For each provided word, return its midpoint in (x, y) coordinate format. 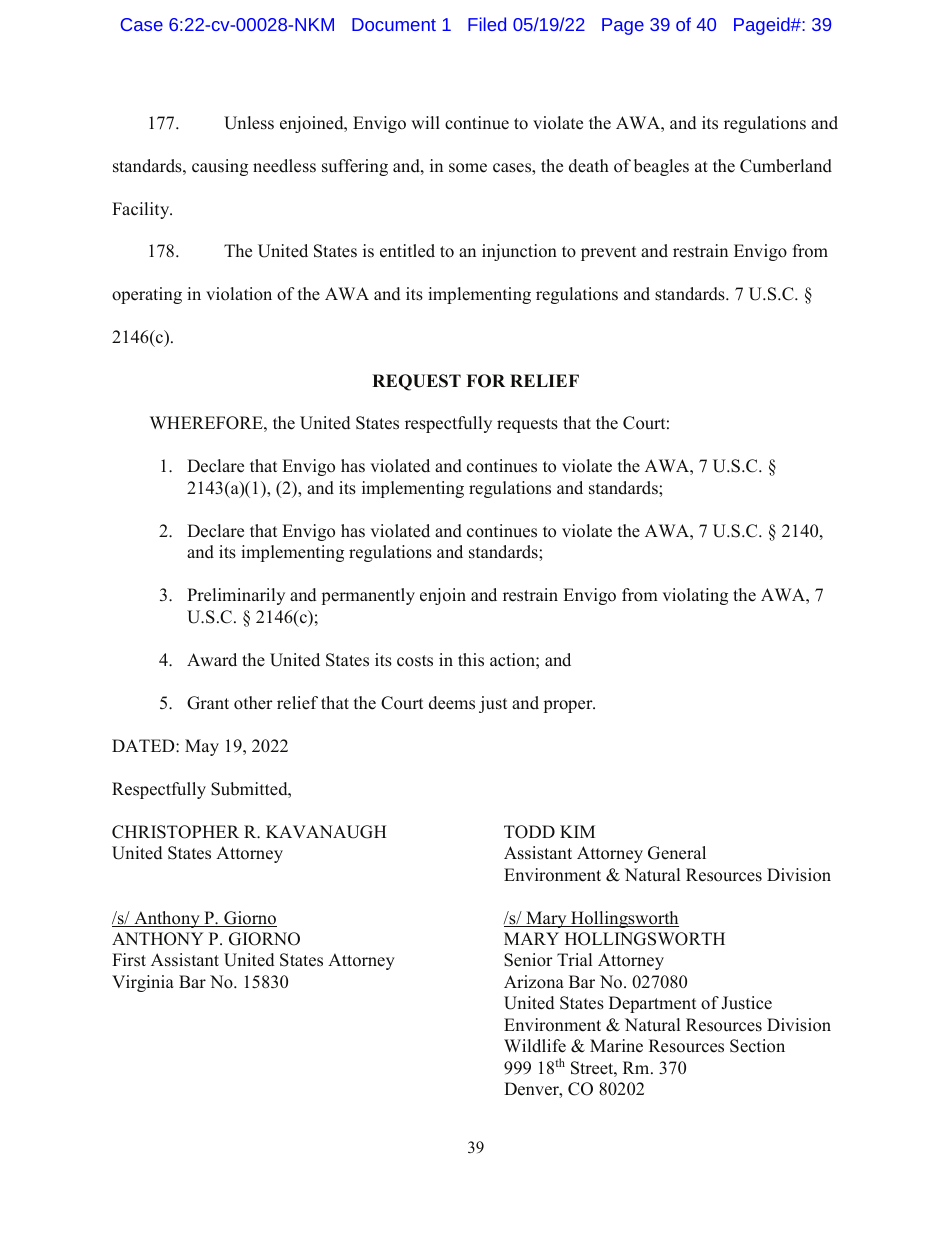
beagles (661, 167)
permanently (368, 596)
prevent (608, 253)
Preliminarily (236, 596)
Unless (249, 123)
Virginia (143, 983)
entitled (407, 251)
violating (695, 596)
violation (239, 294)
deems (452, 703)
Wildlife (535, 1046)
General (677, 853)
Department (652, 1004)
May (202, 747)
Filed (487, 24)
